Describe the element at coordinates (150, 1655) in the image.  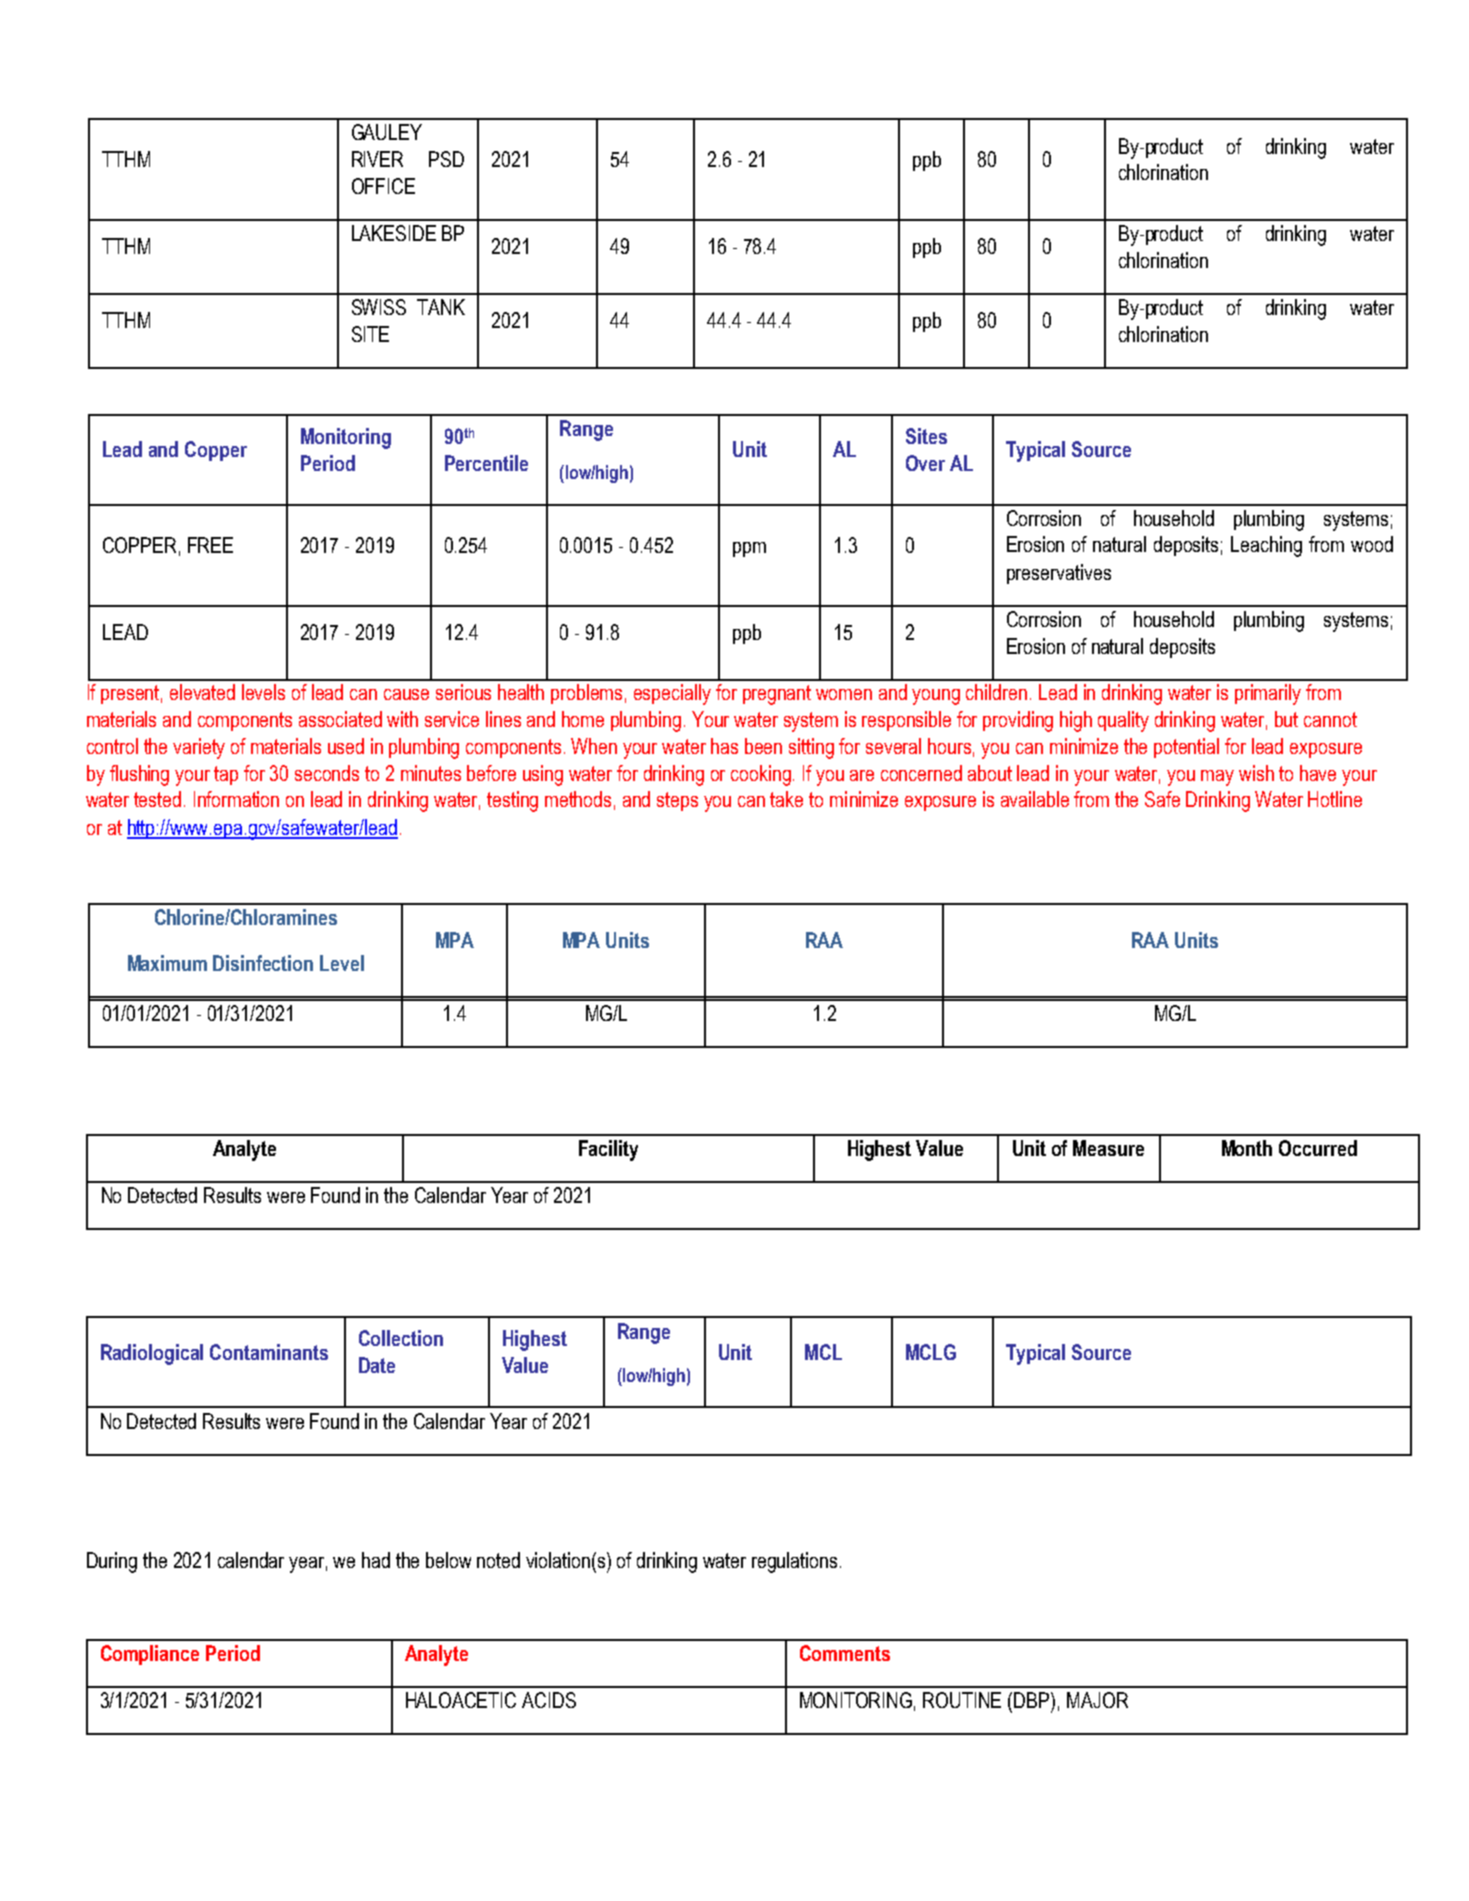
I see `Compliance` at that location.
